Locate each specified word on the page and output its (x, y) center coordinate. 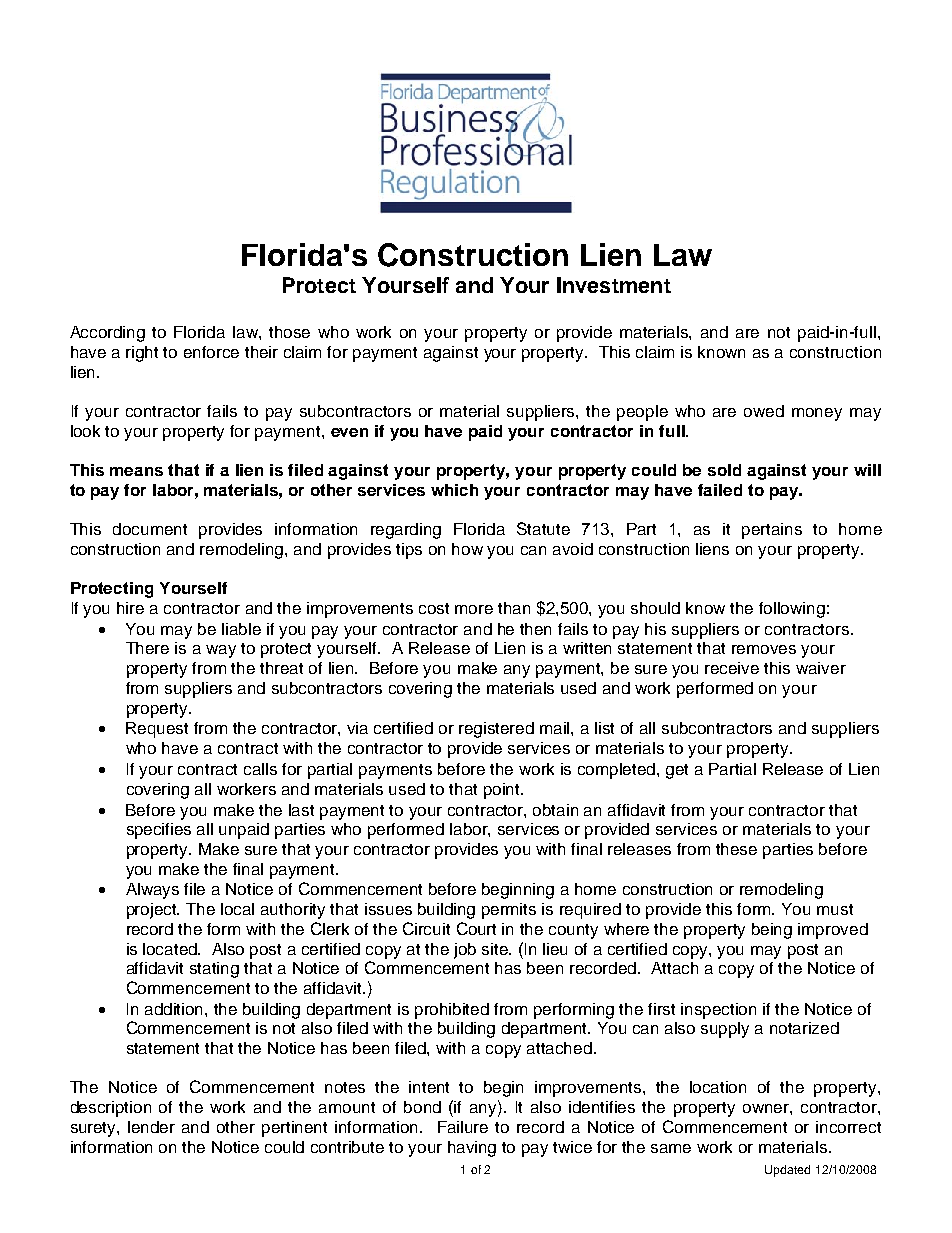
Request (157, 730)
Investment (614, 285)
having (472, 1149)
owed (764, 411)
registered (496, 730)
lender (151, 1127)
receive (732, 668)
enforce (211, 352)
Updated (787, 1171)
